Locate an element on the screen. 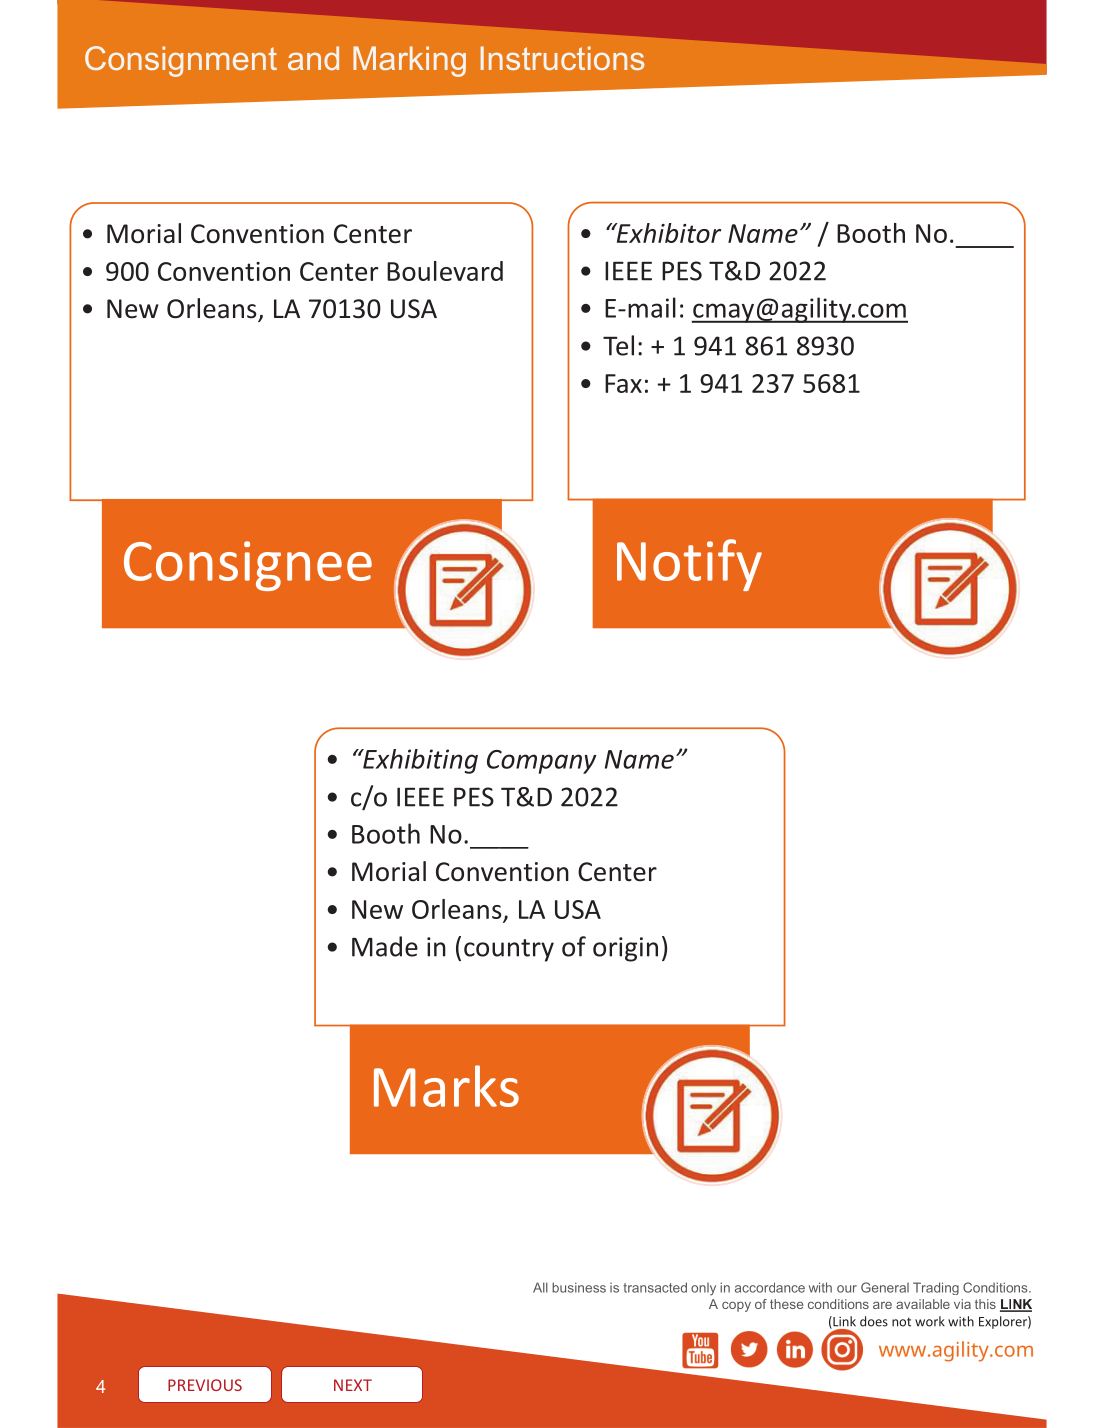  PREVIOUS is located at coordinates (205, 1385).
